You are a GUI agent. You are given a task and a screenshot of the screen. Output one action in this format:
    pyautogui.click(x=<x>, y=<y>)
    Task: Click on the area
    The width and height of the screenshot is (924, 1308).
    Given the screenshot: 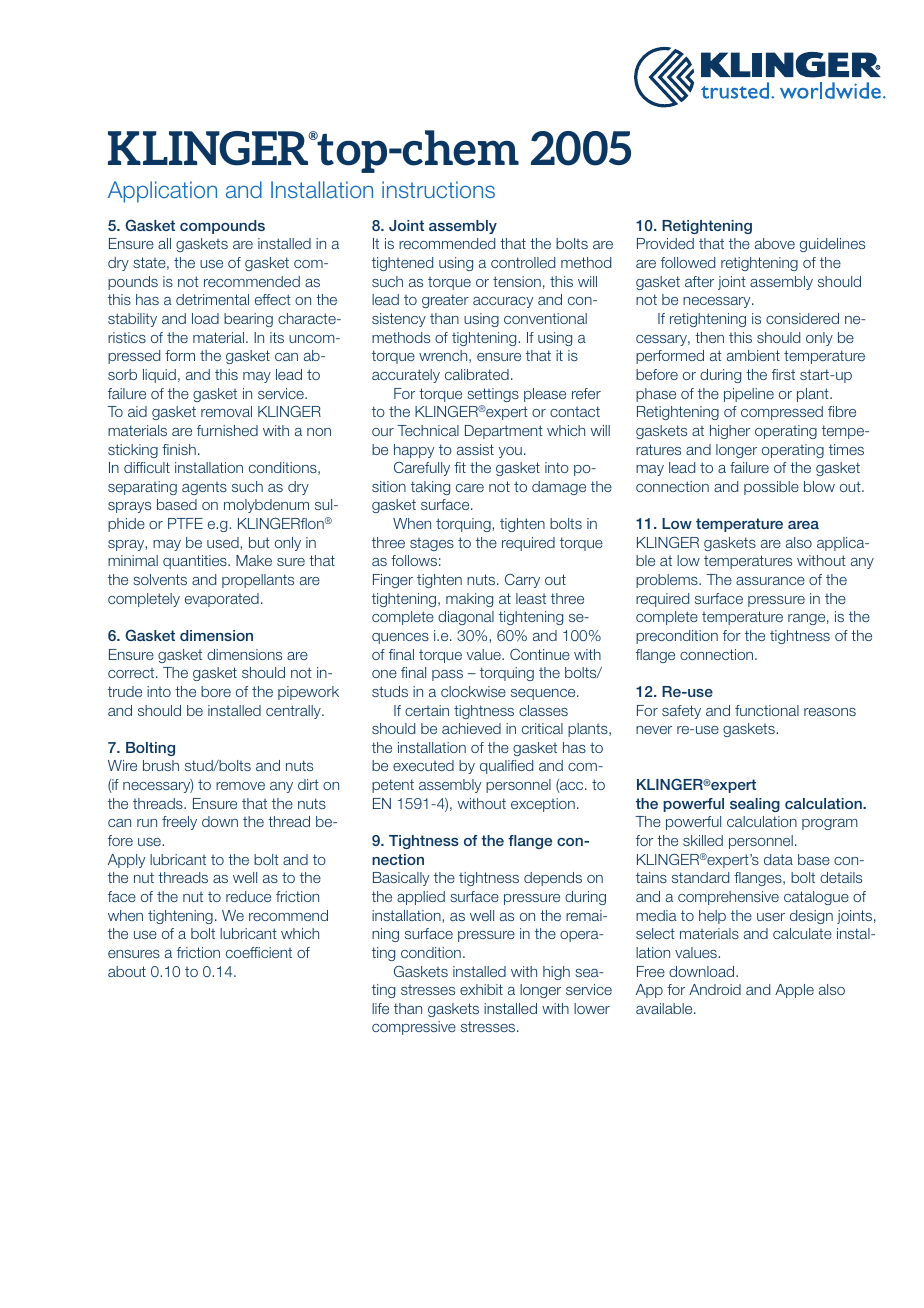 What is the action you would take?
    pyautogui.click(x=803, y=525)
